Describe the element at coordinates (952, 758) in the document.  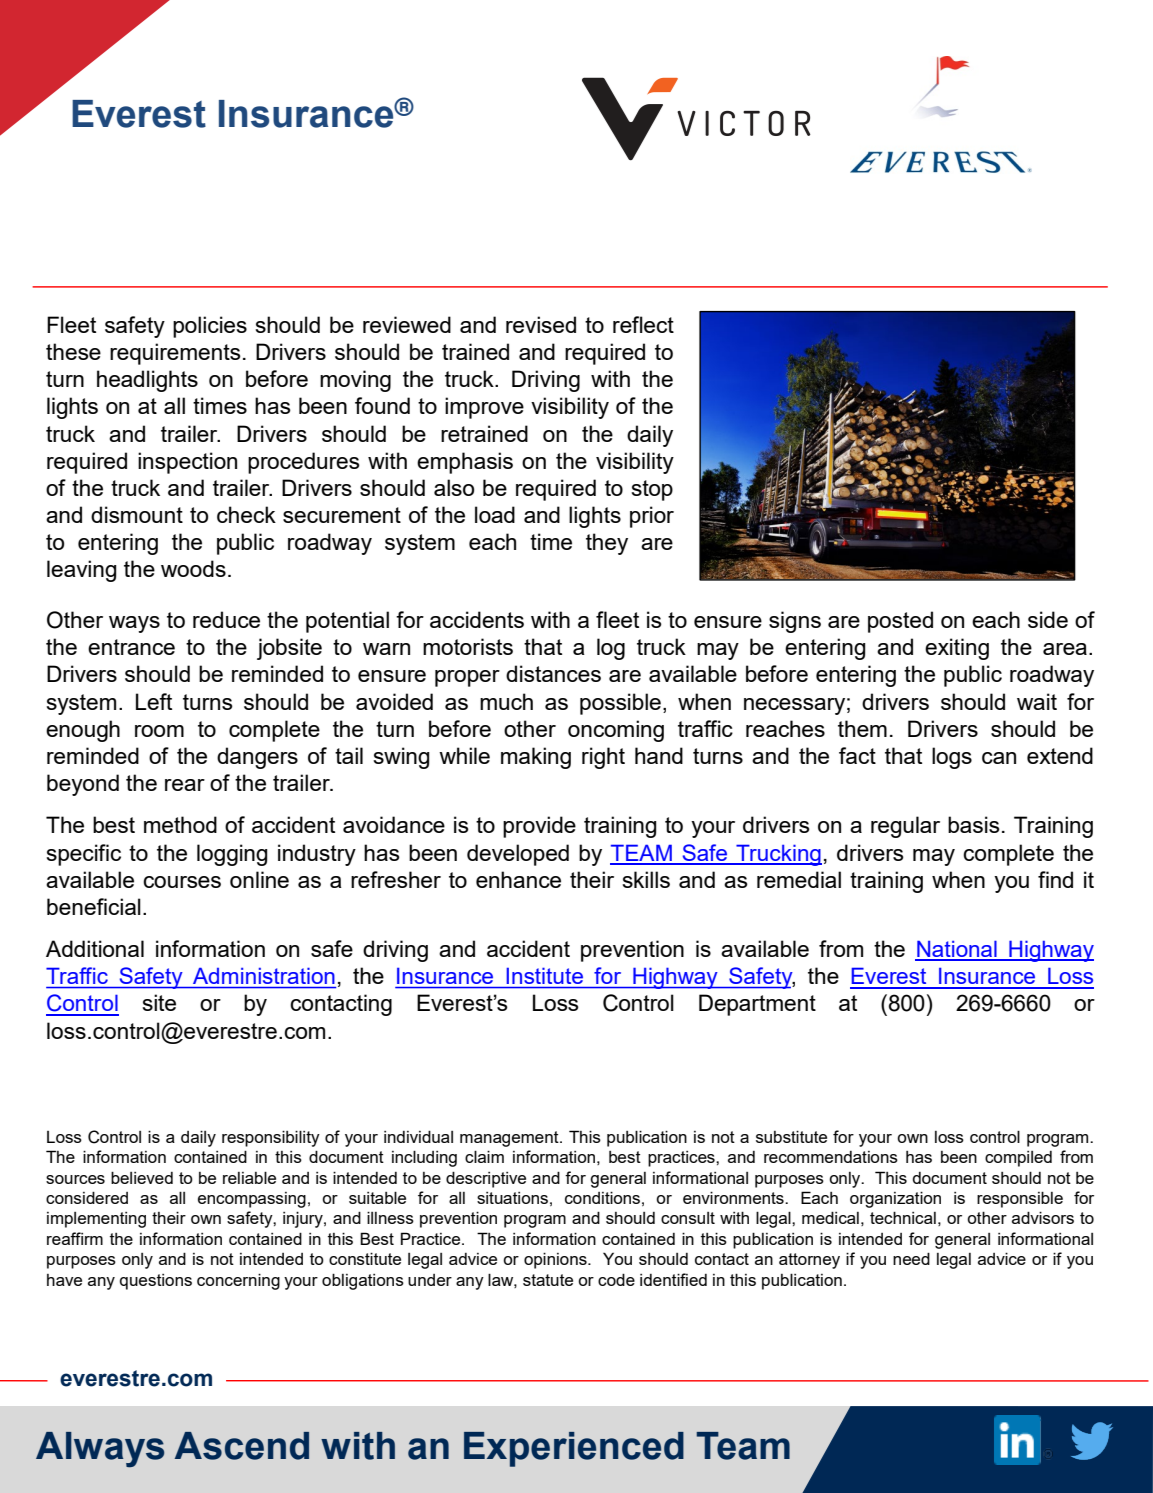
I see `logs` at that location.
